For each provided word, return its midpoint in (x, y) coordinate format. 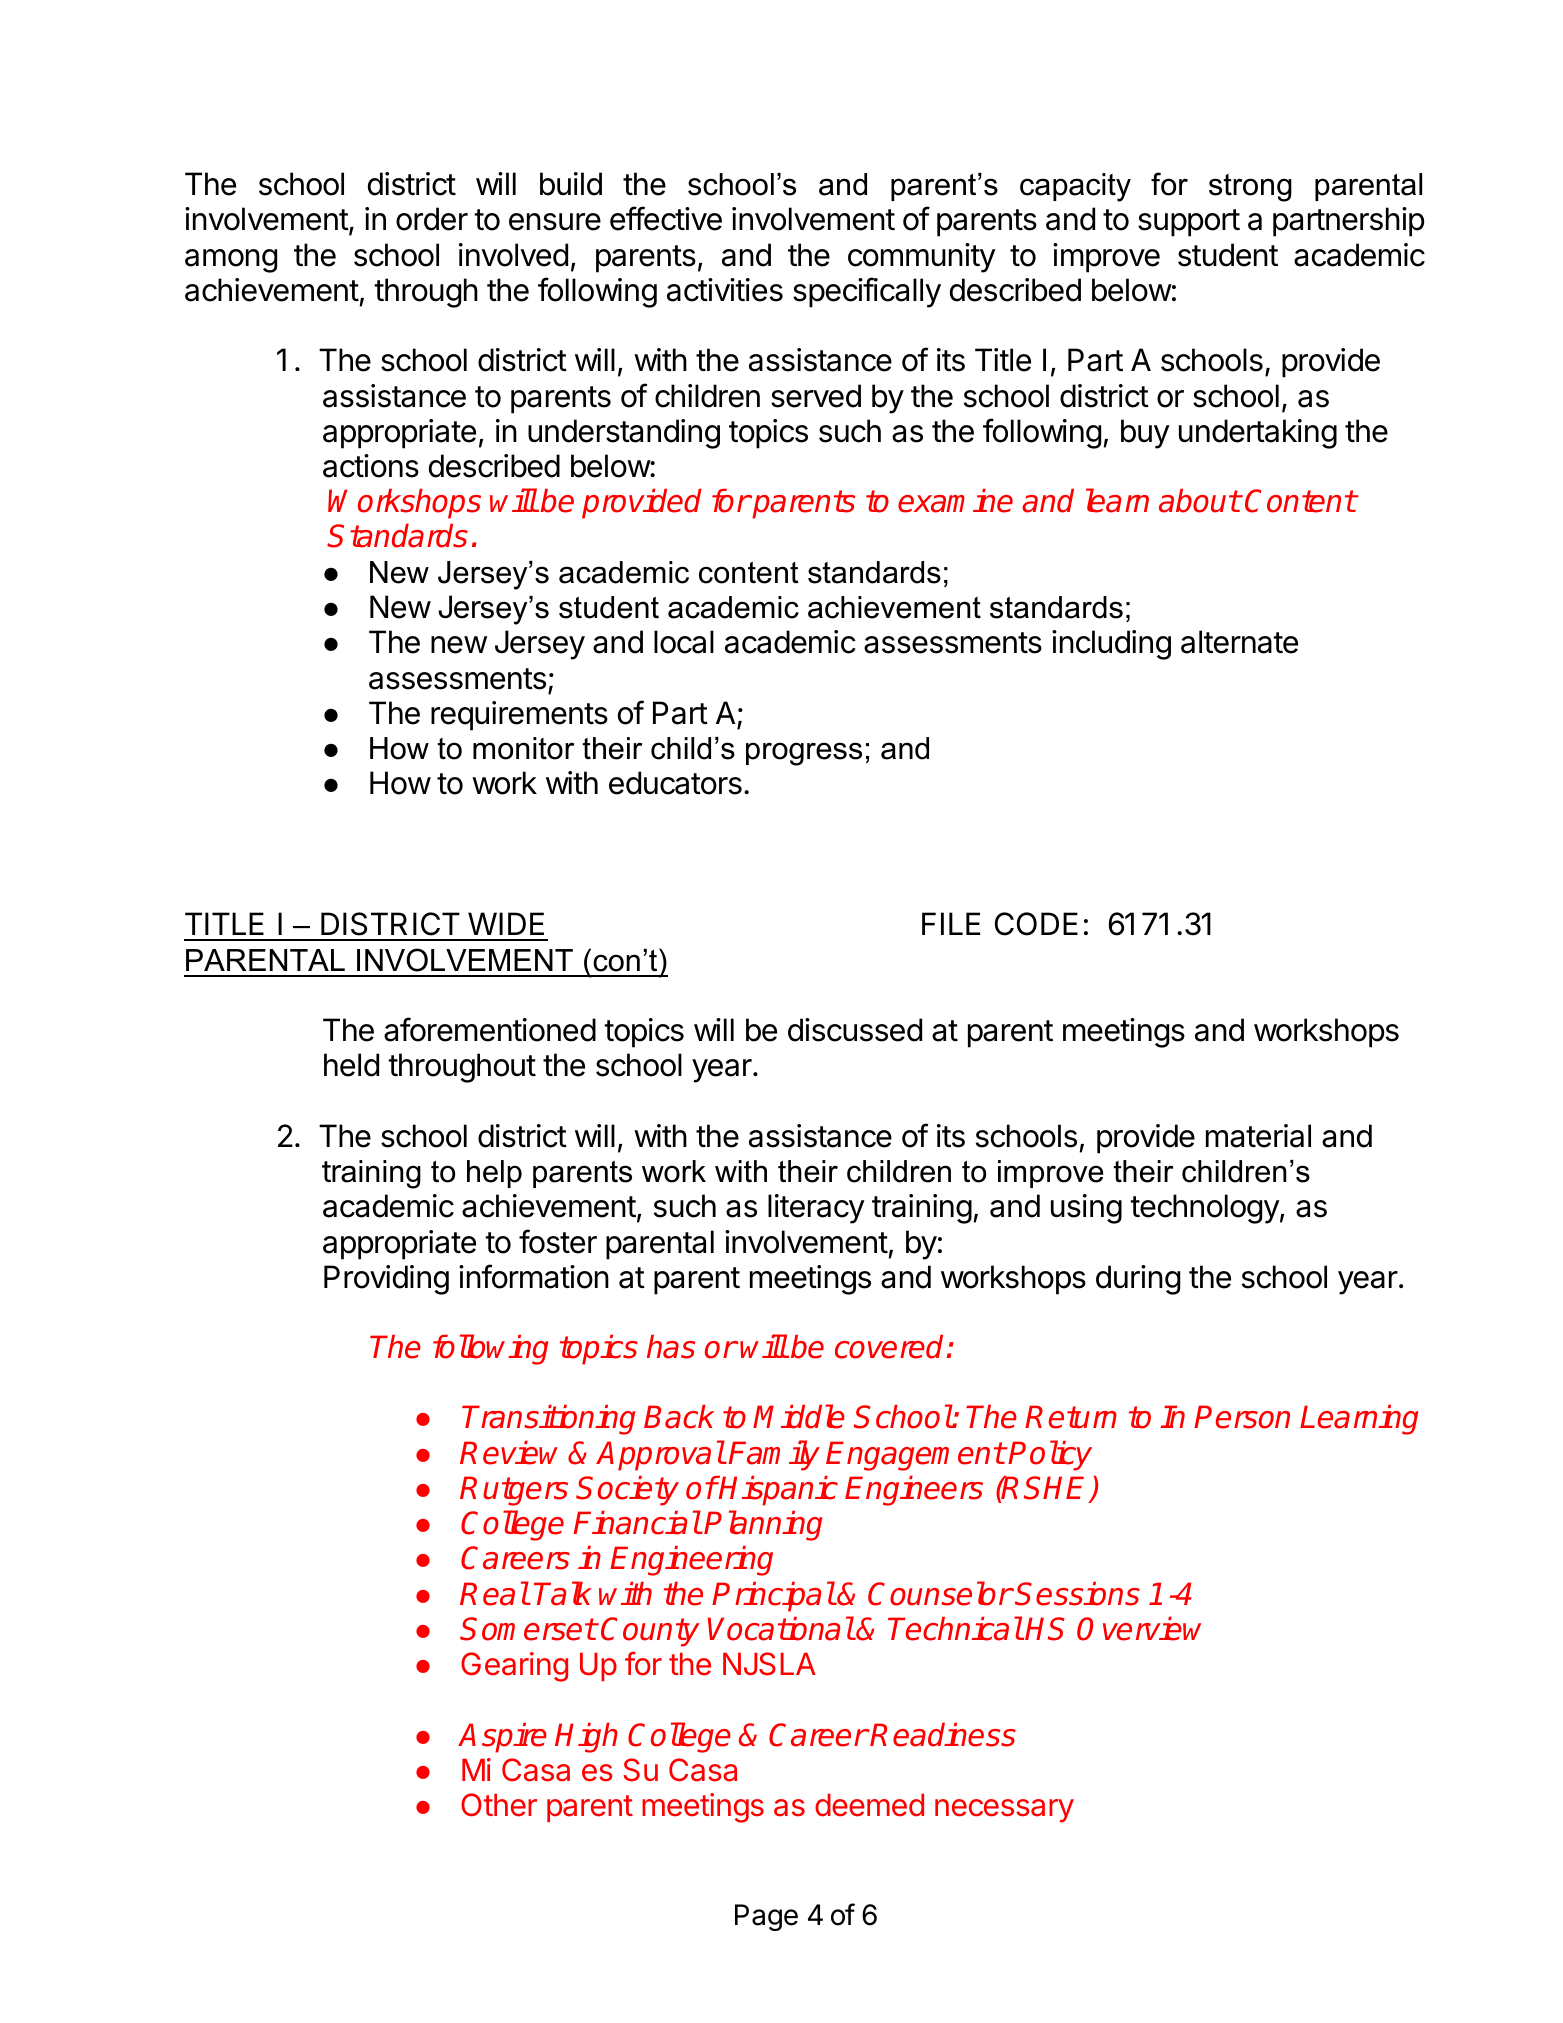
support (1189, 223)
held (351, 1065)
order (432, 219)
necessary (1004, 1811)
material (1258, 1136)
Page (766, 1917)
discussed (855, 1030)
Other (499, 1805)
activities (725, 290)
